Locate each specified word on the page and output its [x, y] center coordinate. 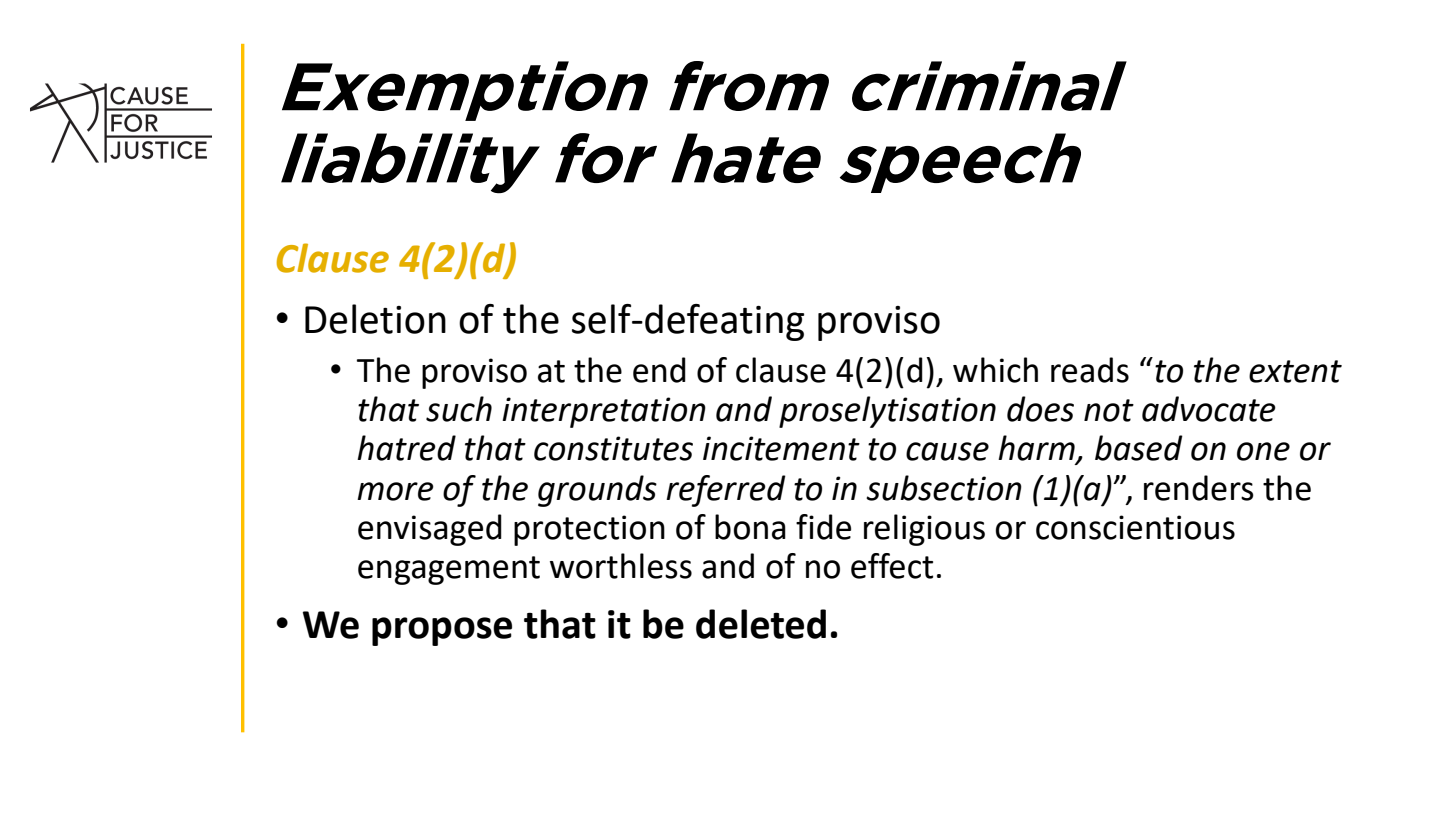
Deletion [375, 319]
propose [442, 631]
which [995, 370]
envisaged [430, 530]
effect [892, 566]
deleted [761, 624]
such [459, 409]
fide [823, 527]
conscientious [1135, 527]
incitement [781, 448]
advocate [1209, 409]
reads [1090, 370]
